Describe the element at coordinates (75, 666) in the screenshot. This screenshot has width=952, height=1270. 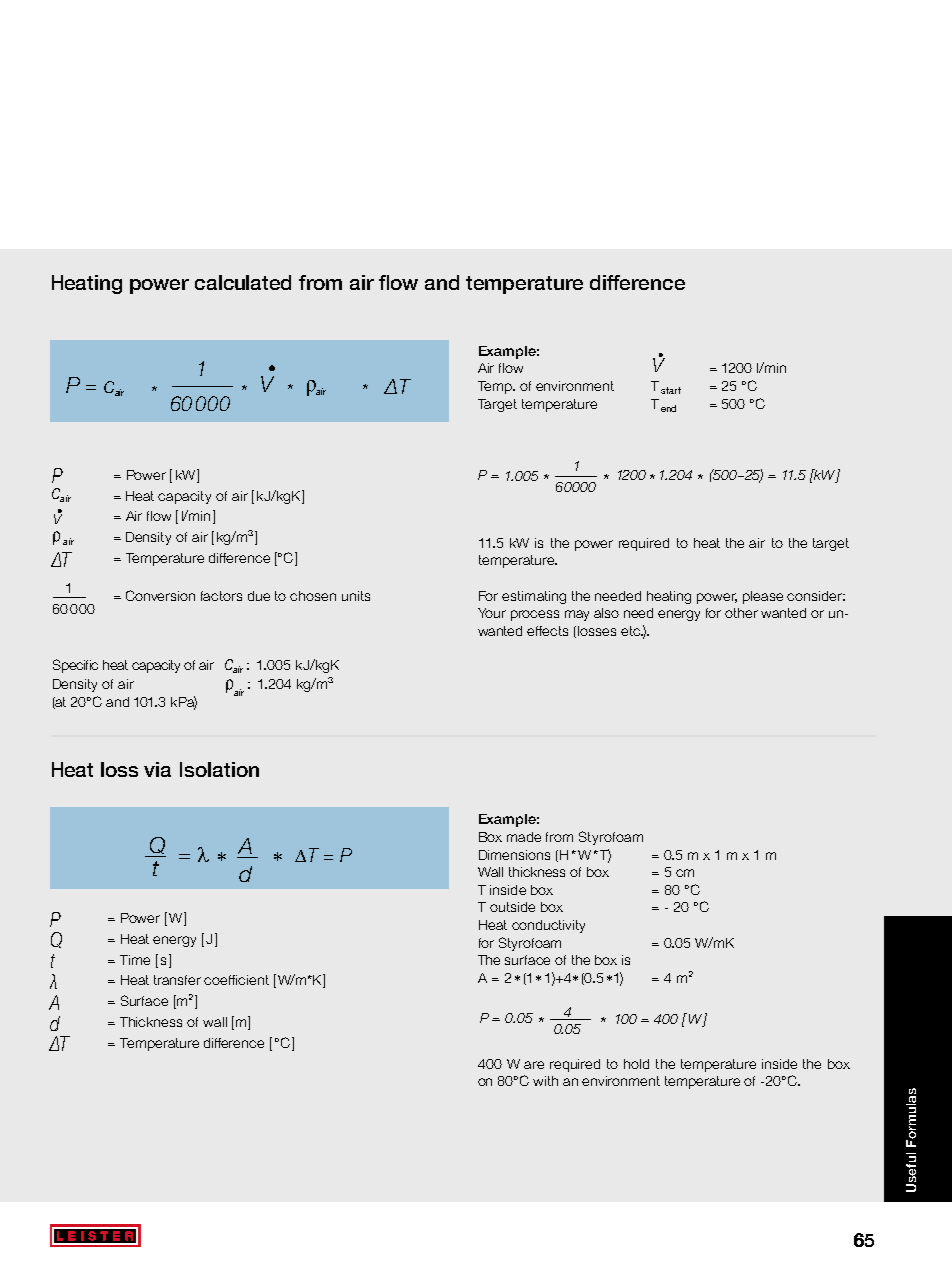
I see `Specific` at that location.
